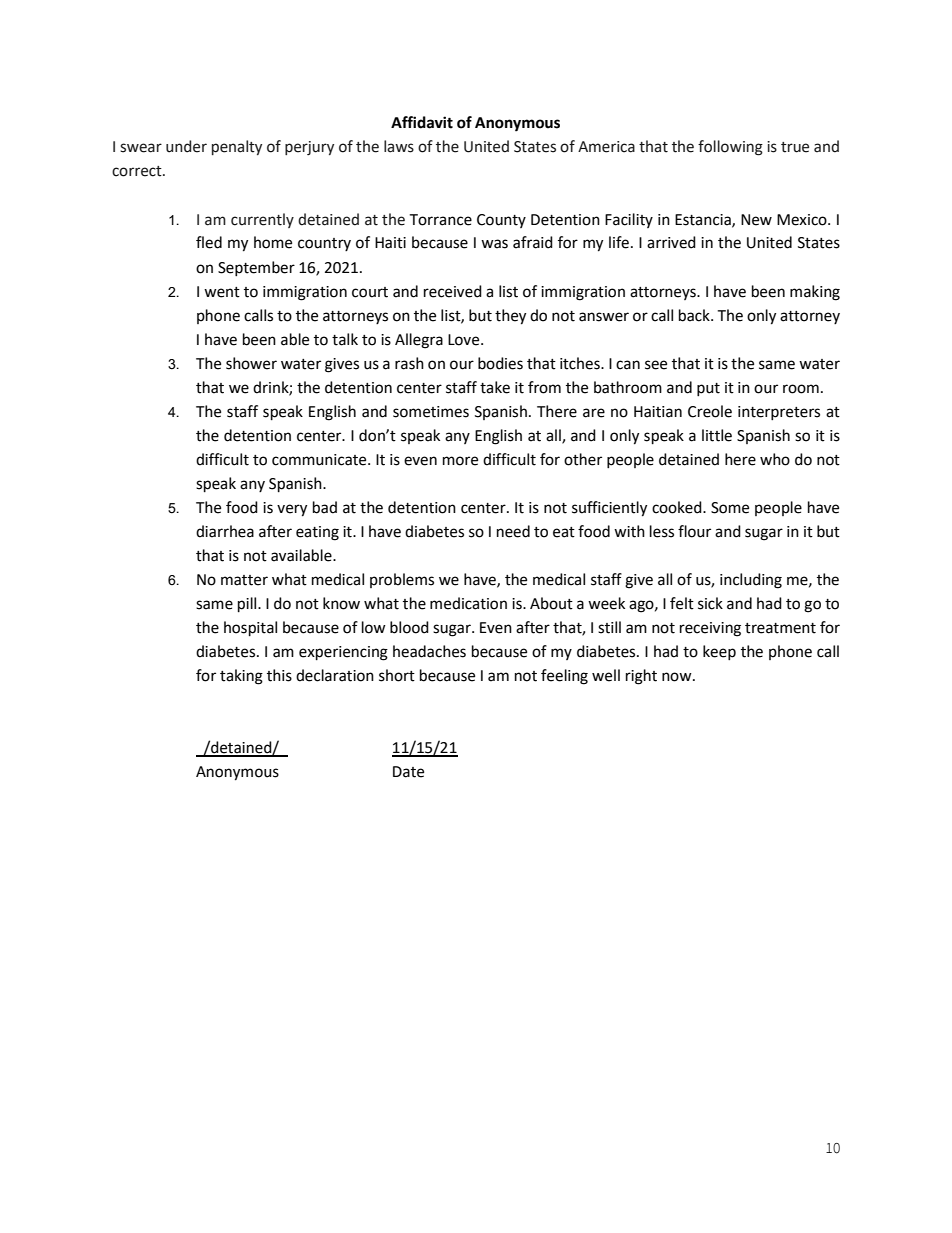 Image resolution: width=952 pixels, height=1233 pixels. What do you see at coordinates (422, 122) in the screenshot?
I see `Affidavit` at bounding box center [422, 122].
